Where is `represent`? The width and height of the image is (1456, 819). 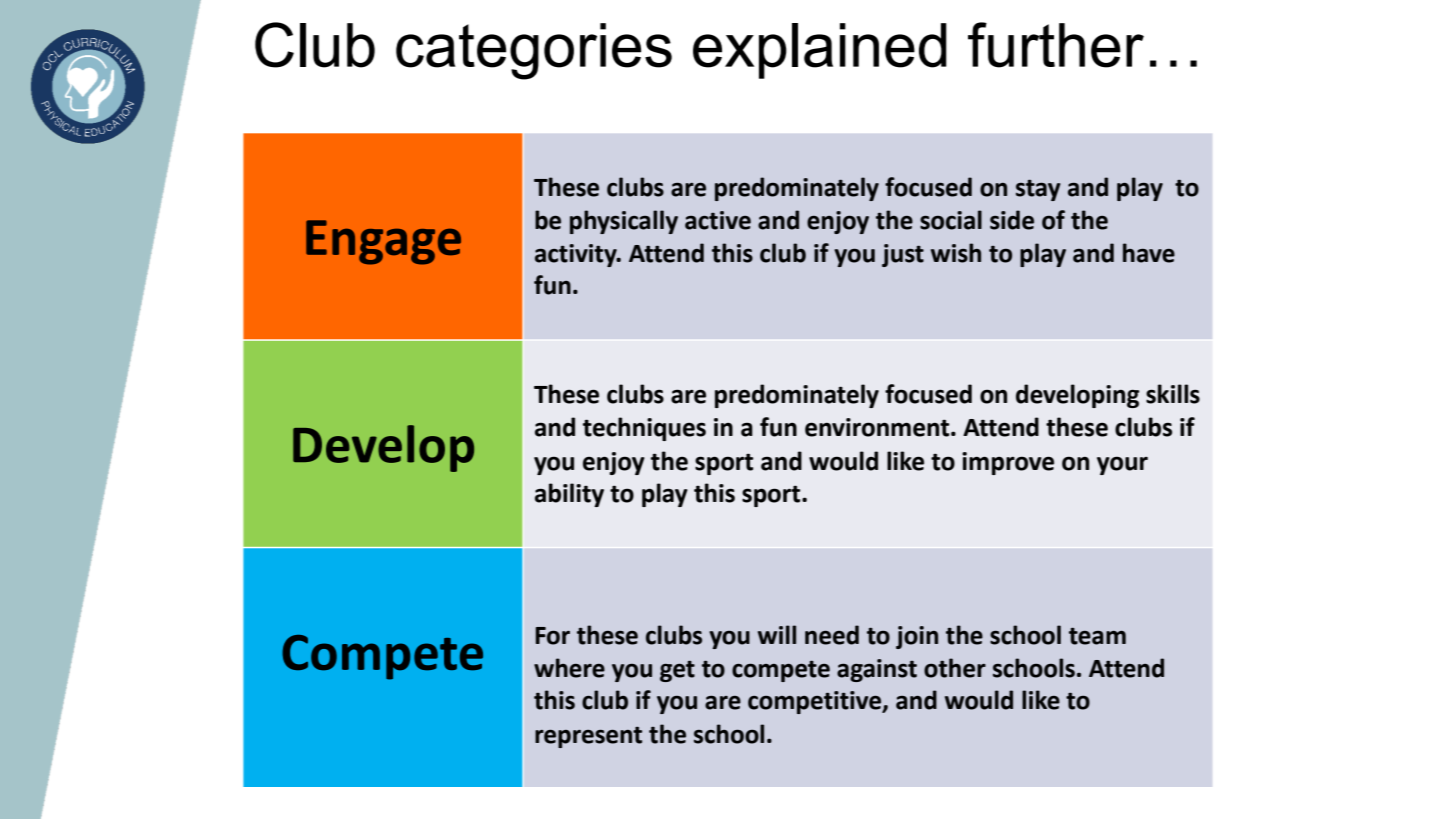
represent is located at coordinates (588, 737).
